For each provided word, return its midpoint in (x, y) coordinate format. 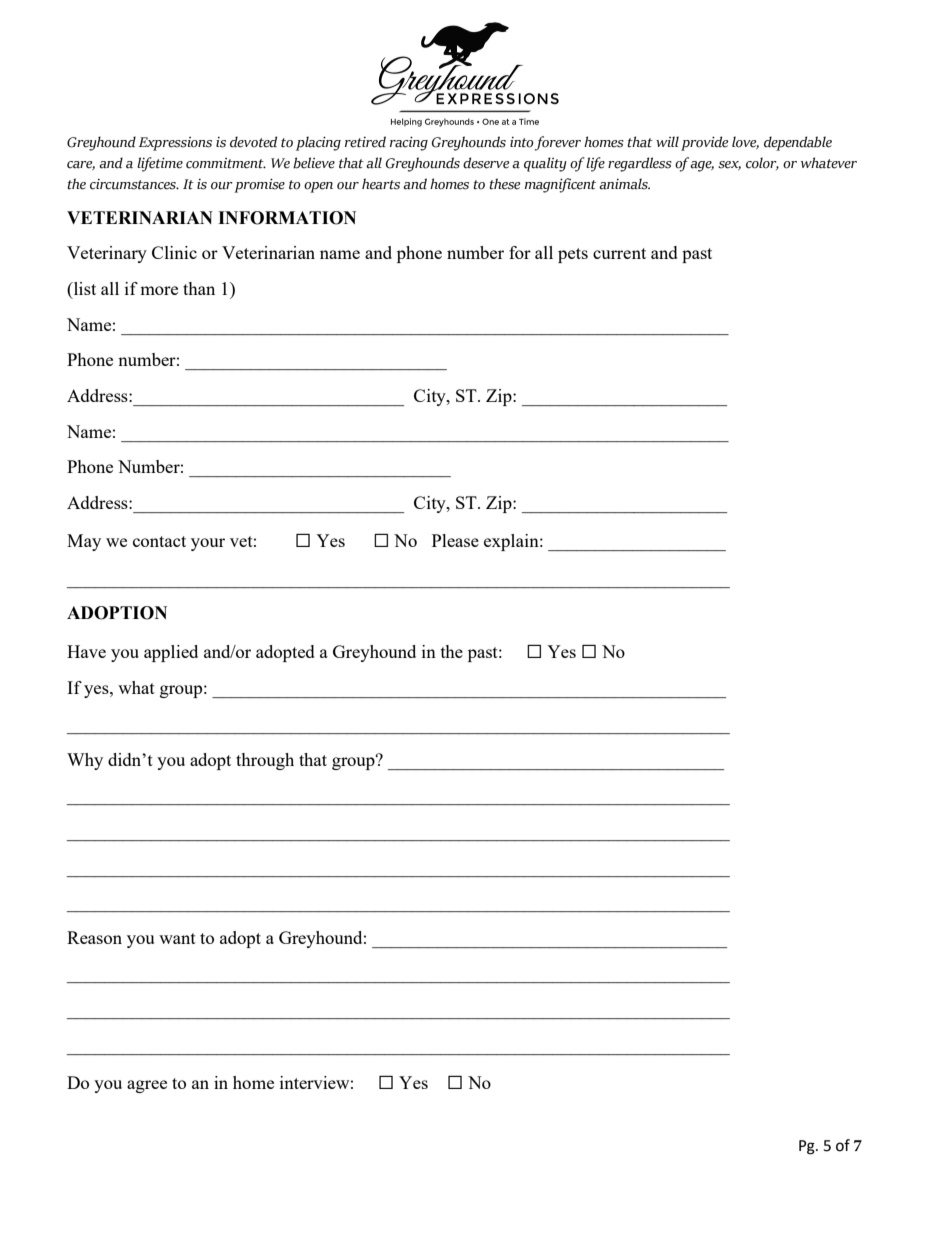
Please (455, 540)
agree (147, 1086)
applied (171, 653)
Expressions (175, 144)
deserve (486, 163)
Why (85, 761)
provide (704, 143)
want (177, 938)
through (265, 761)
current (619, 253)
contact (159, 541)
